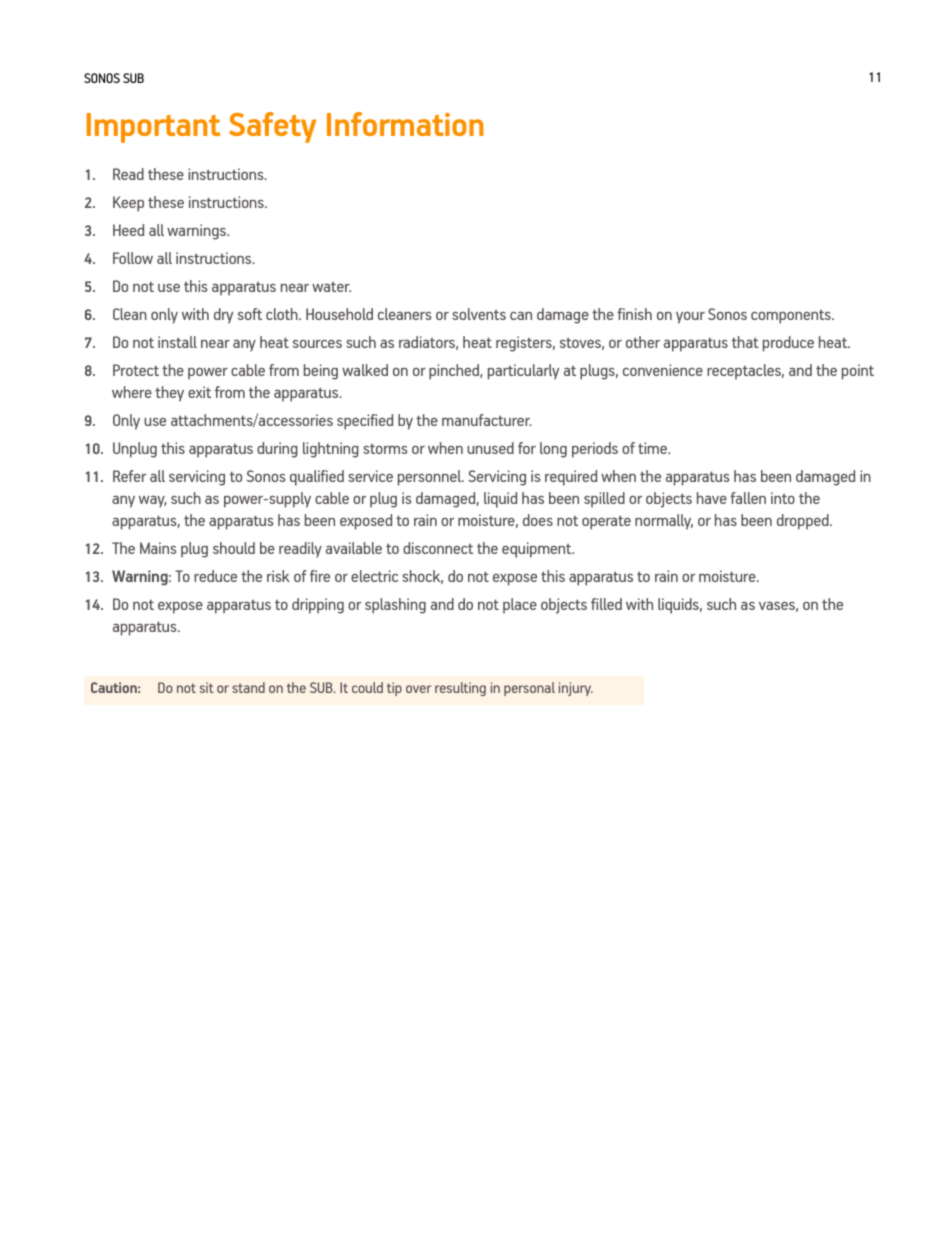  I want to click on Safety, so click(272, 127).
